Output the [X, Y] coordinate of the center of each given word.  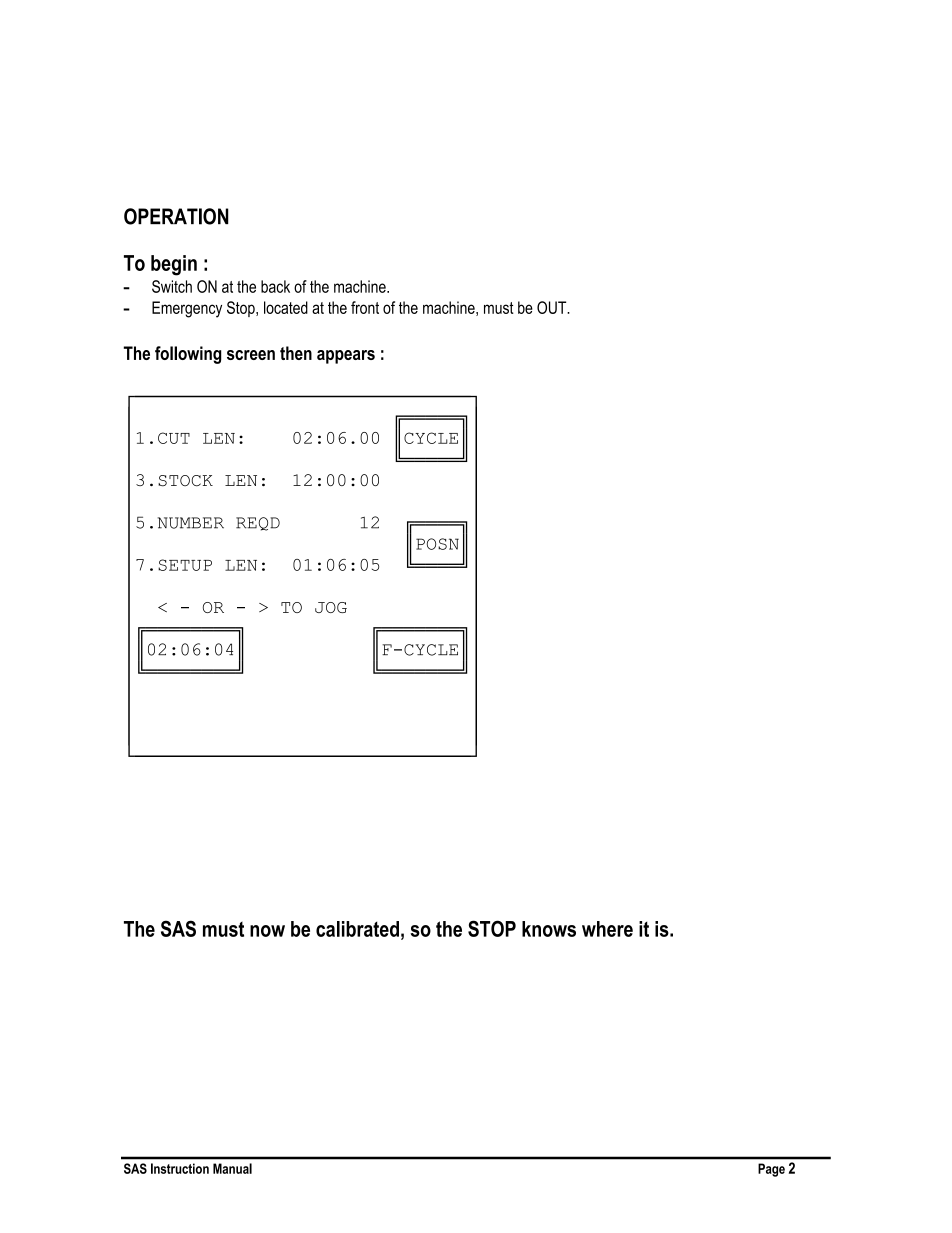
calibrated [357, 929]
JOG [331, 607]
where [607, 929]
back [275, 286]
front [365, 307]
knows [549, 929]
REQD [258, 524]
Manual [232, 1168]
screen [251, 355]
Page [771, 1170]
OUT [553, 307]
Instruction [180, 1168]
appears [346, 357]
